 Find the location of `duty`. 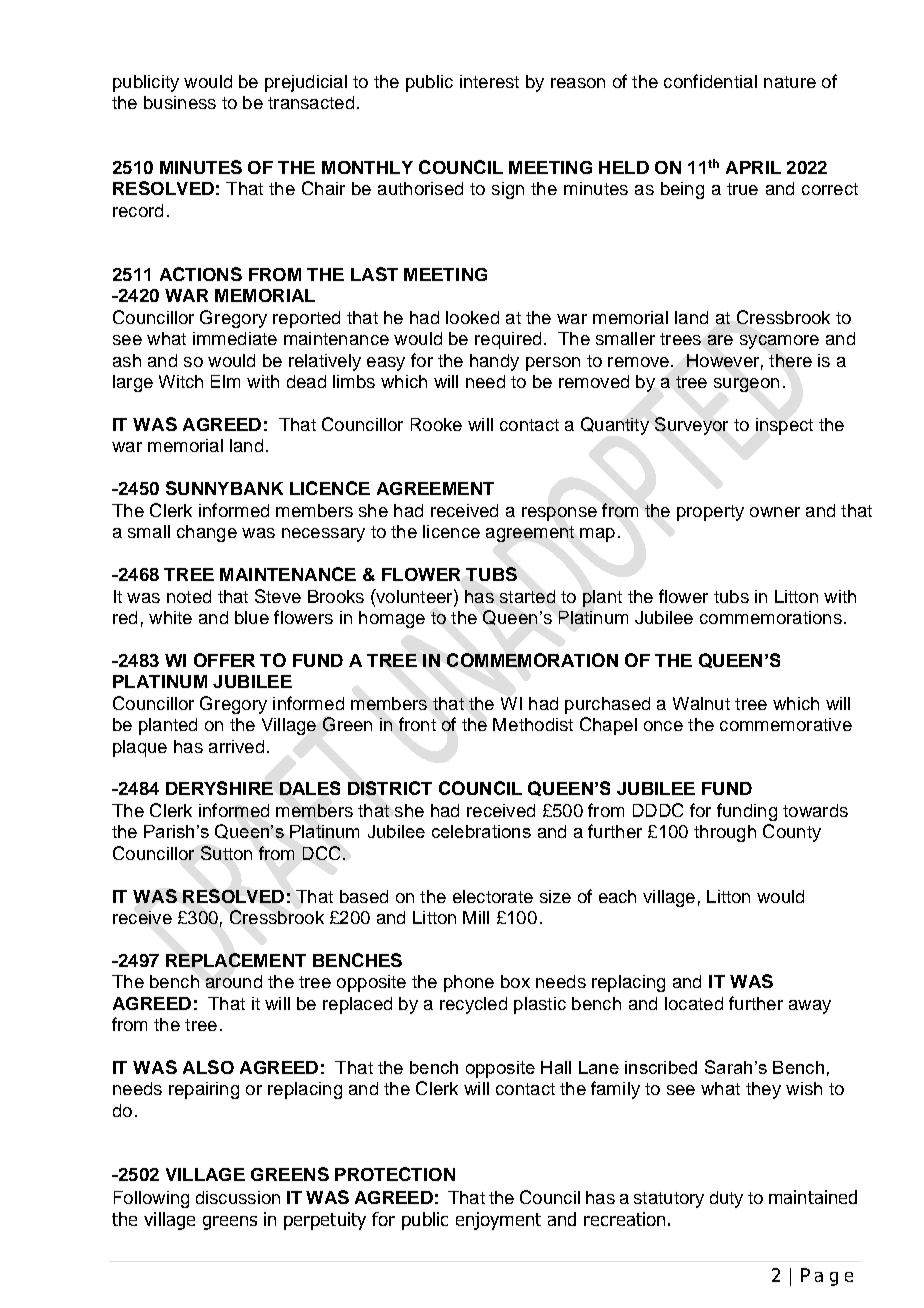

duty is located at coordinates (726, 1199).
